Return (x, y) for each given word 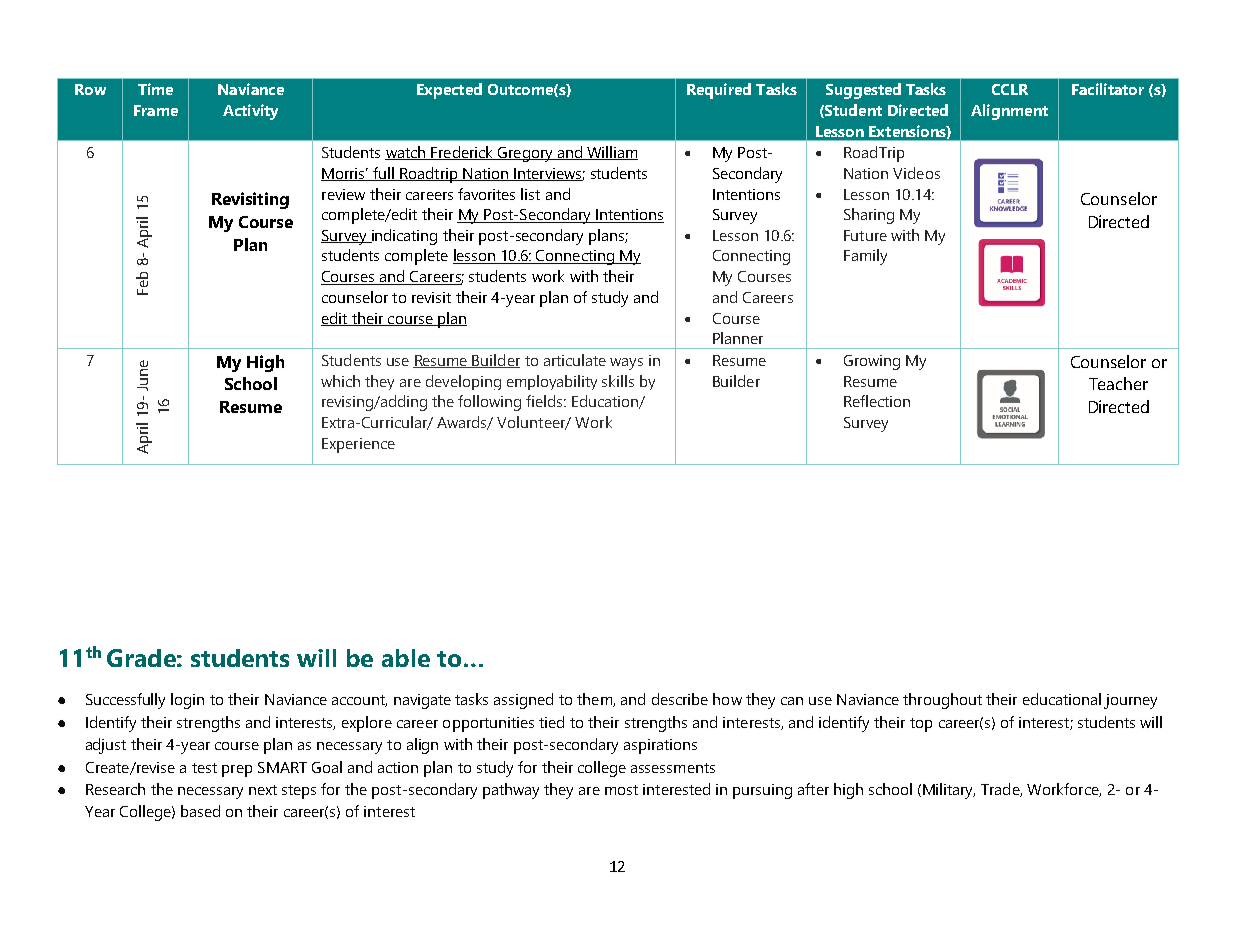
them (595, 700)
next (263, 790)
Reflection (877, 401)
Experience (358, 445)
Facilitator (1108, 89)
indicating (403, 237)
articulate (575, 360)
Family (865, 257)
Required (719, 91)
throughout (942, 701)
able (406, 658)
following (489, 403)
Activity (250, 112)
